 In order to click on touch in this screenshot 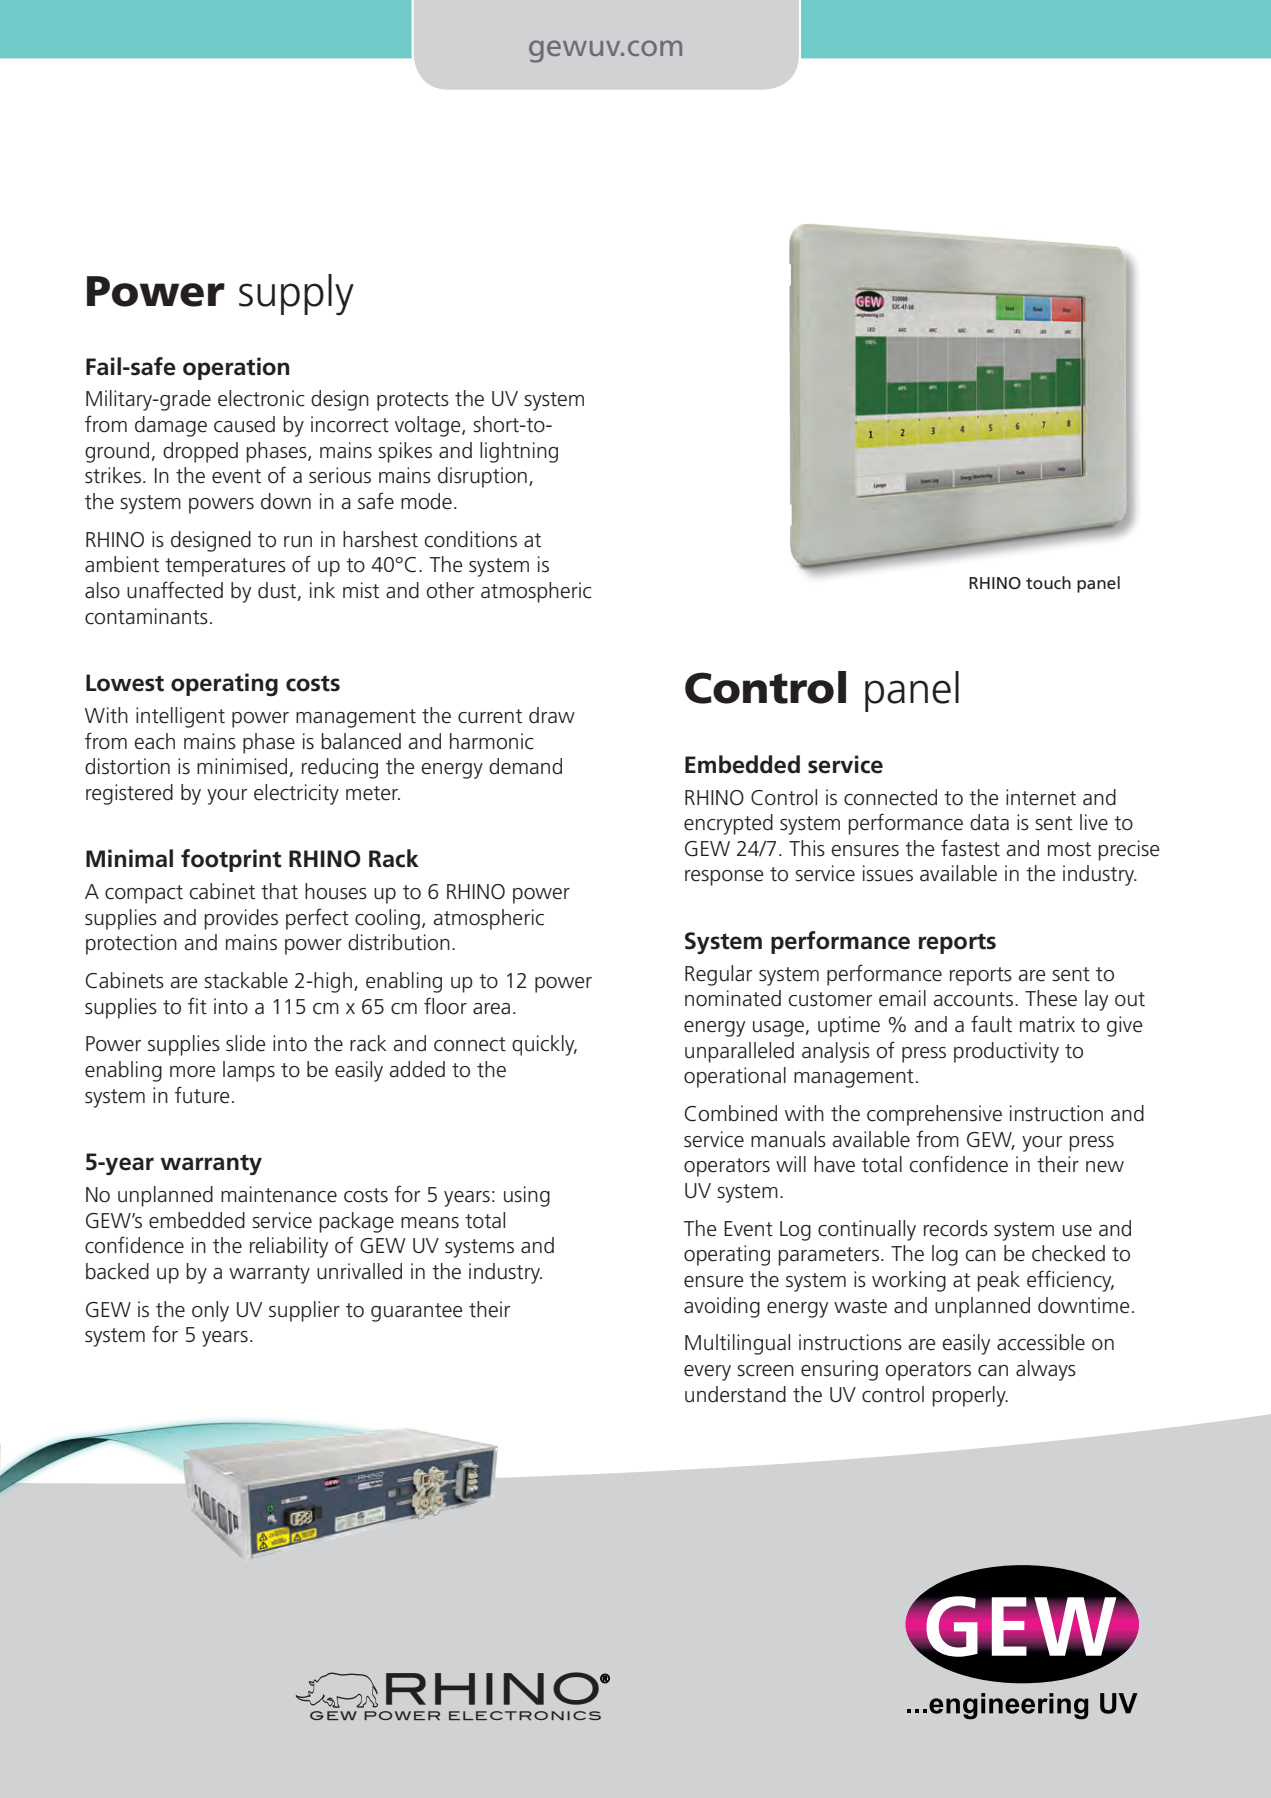, I will do `click(1048, 582)`.
